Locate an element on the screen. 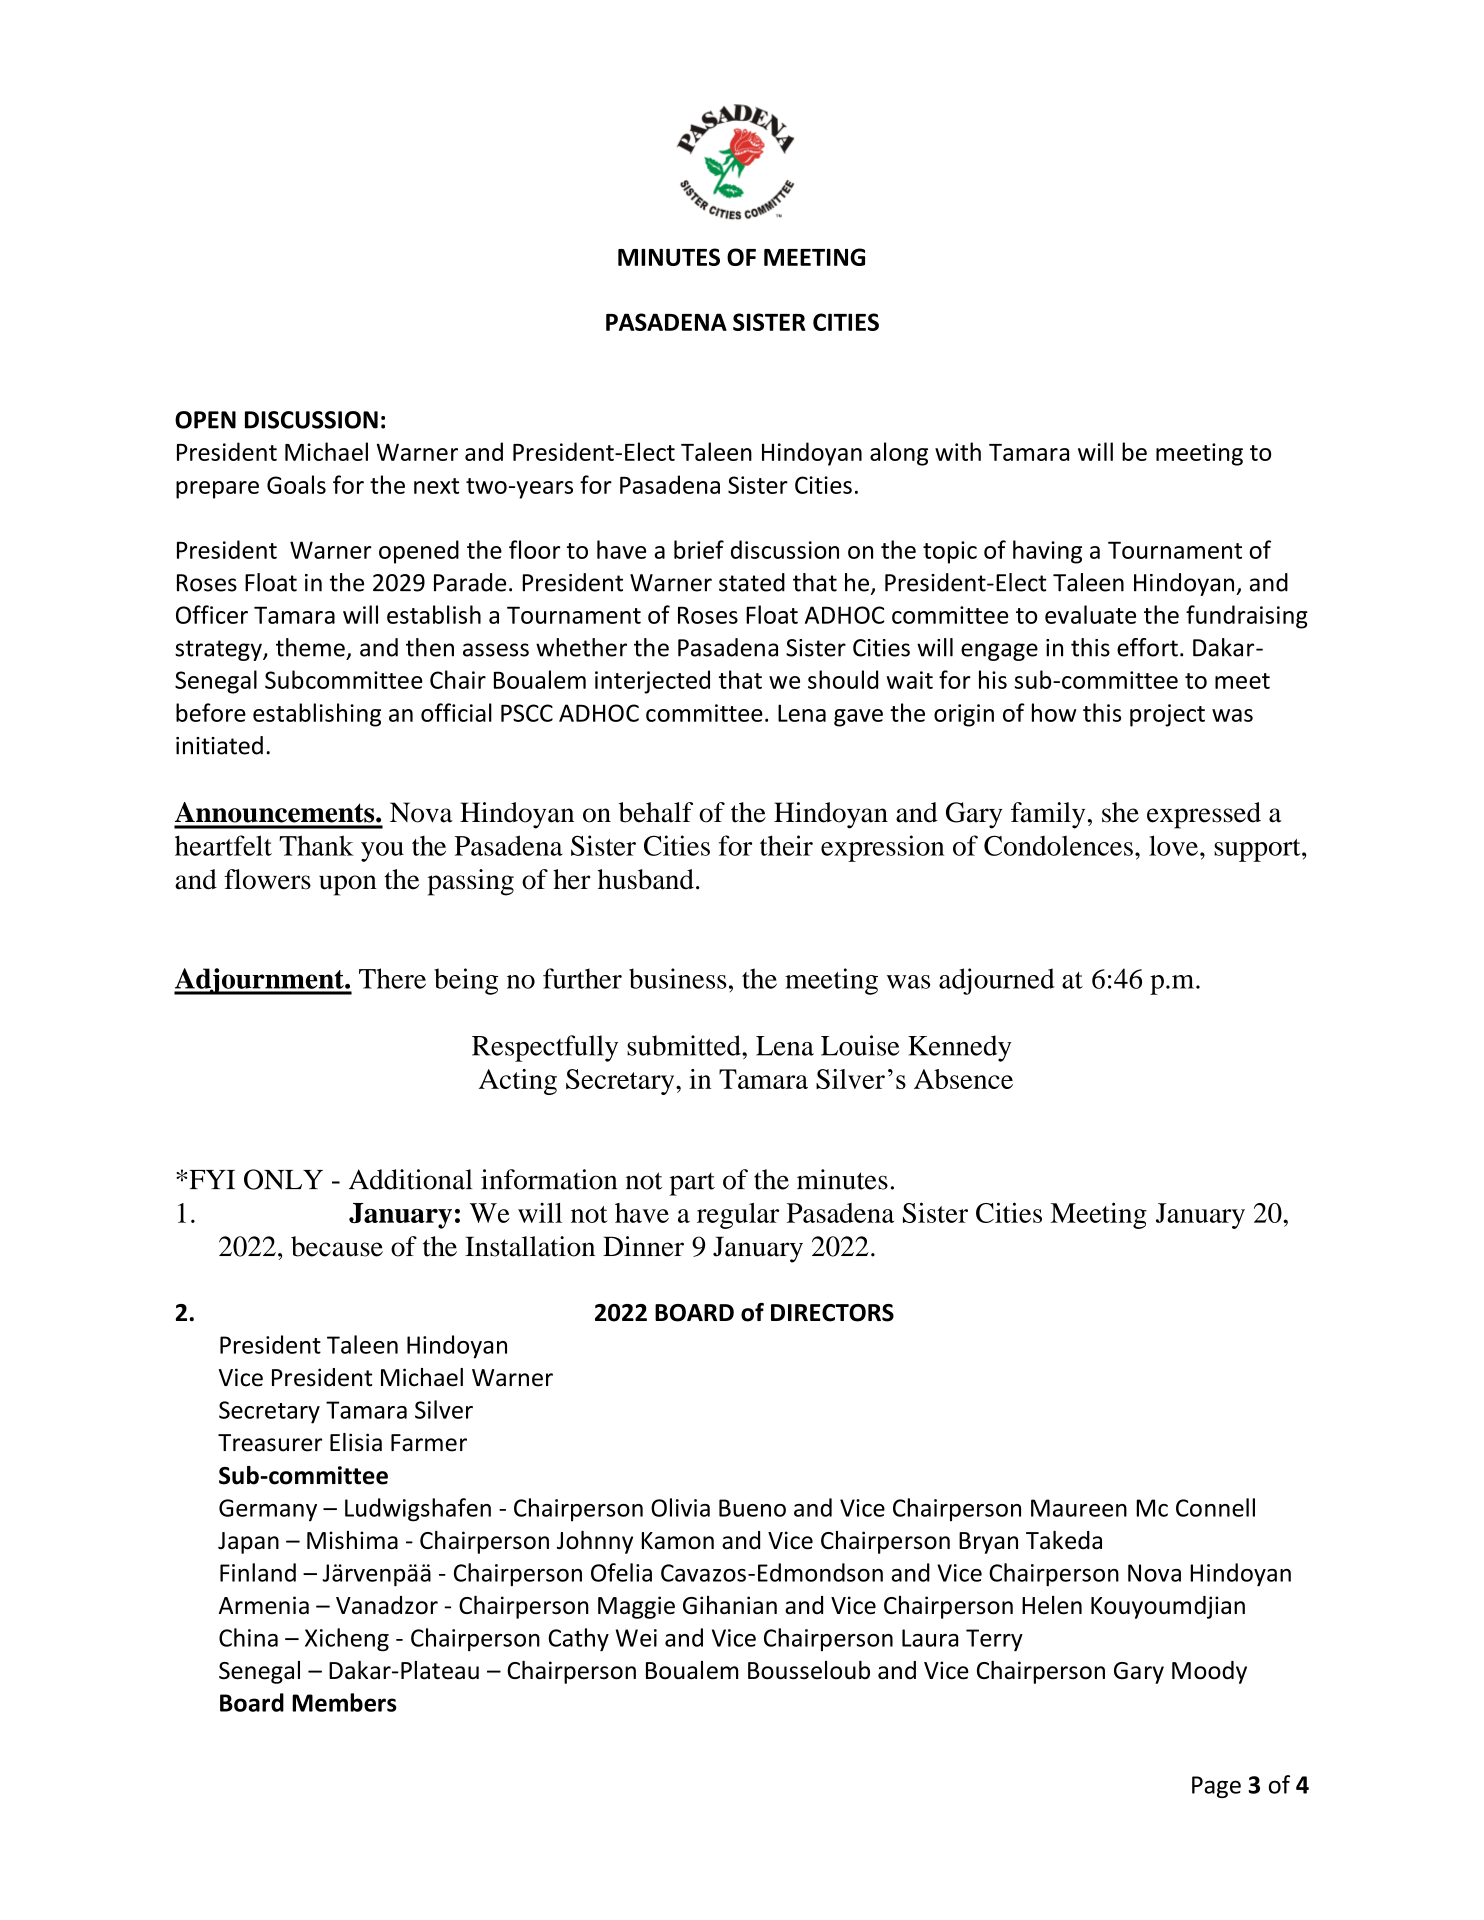 This screenshot has width=1484, height=1920. Members is located at coordinates (344, 1702).
